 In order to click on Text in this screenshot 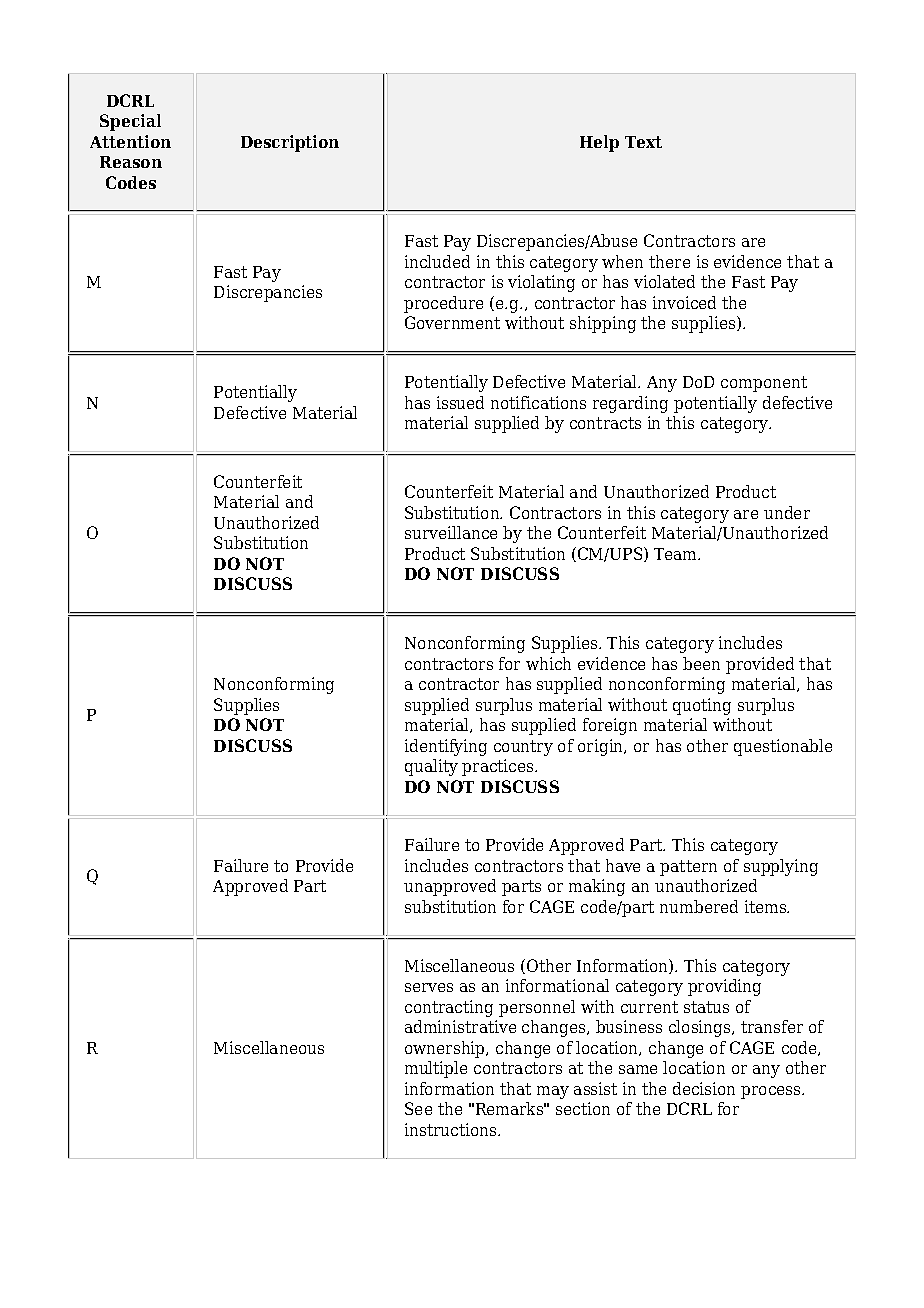, I will do `click(643, 142)`.
